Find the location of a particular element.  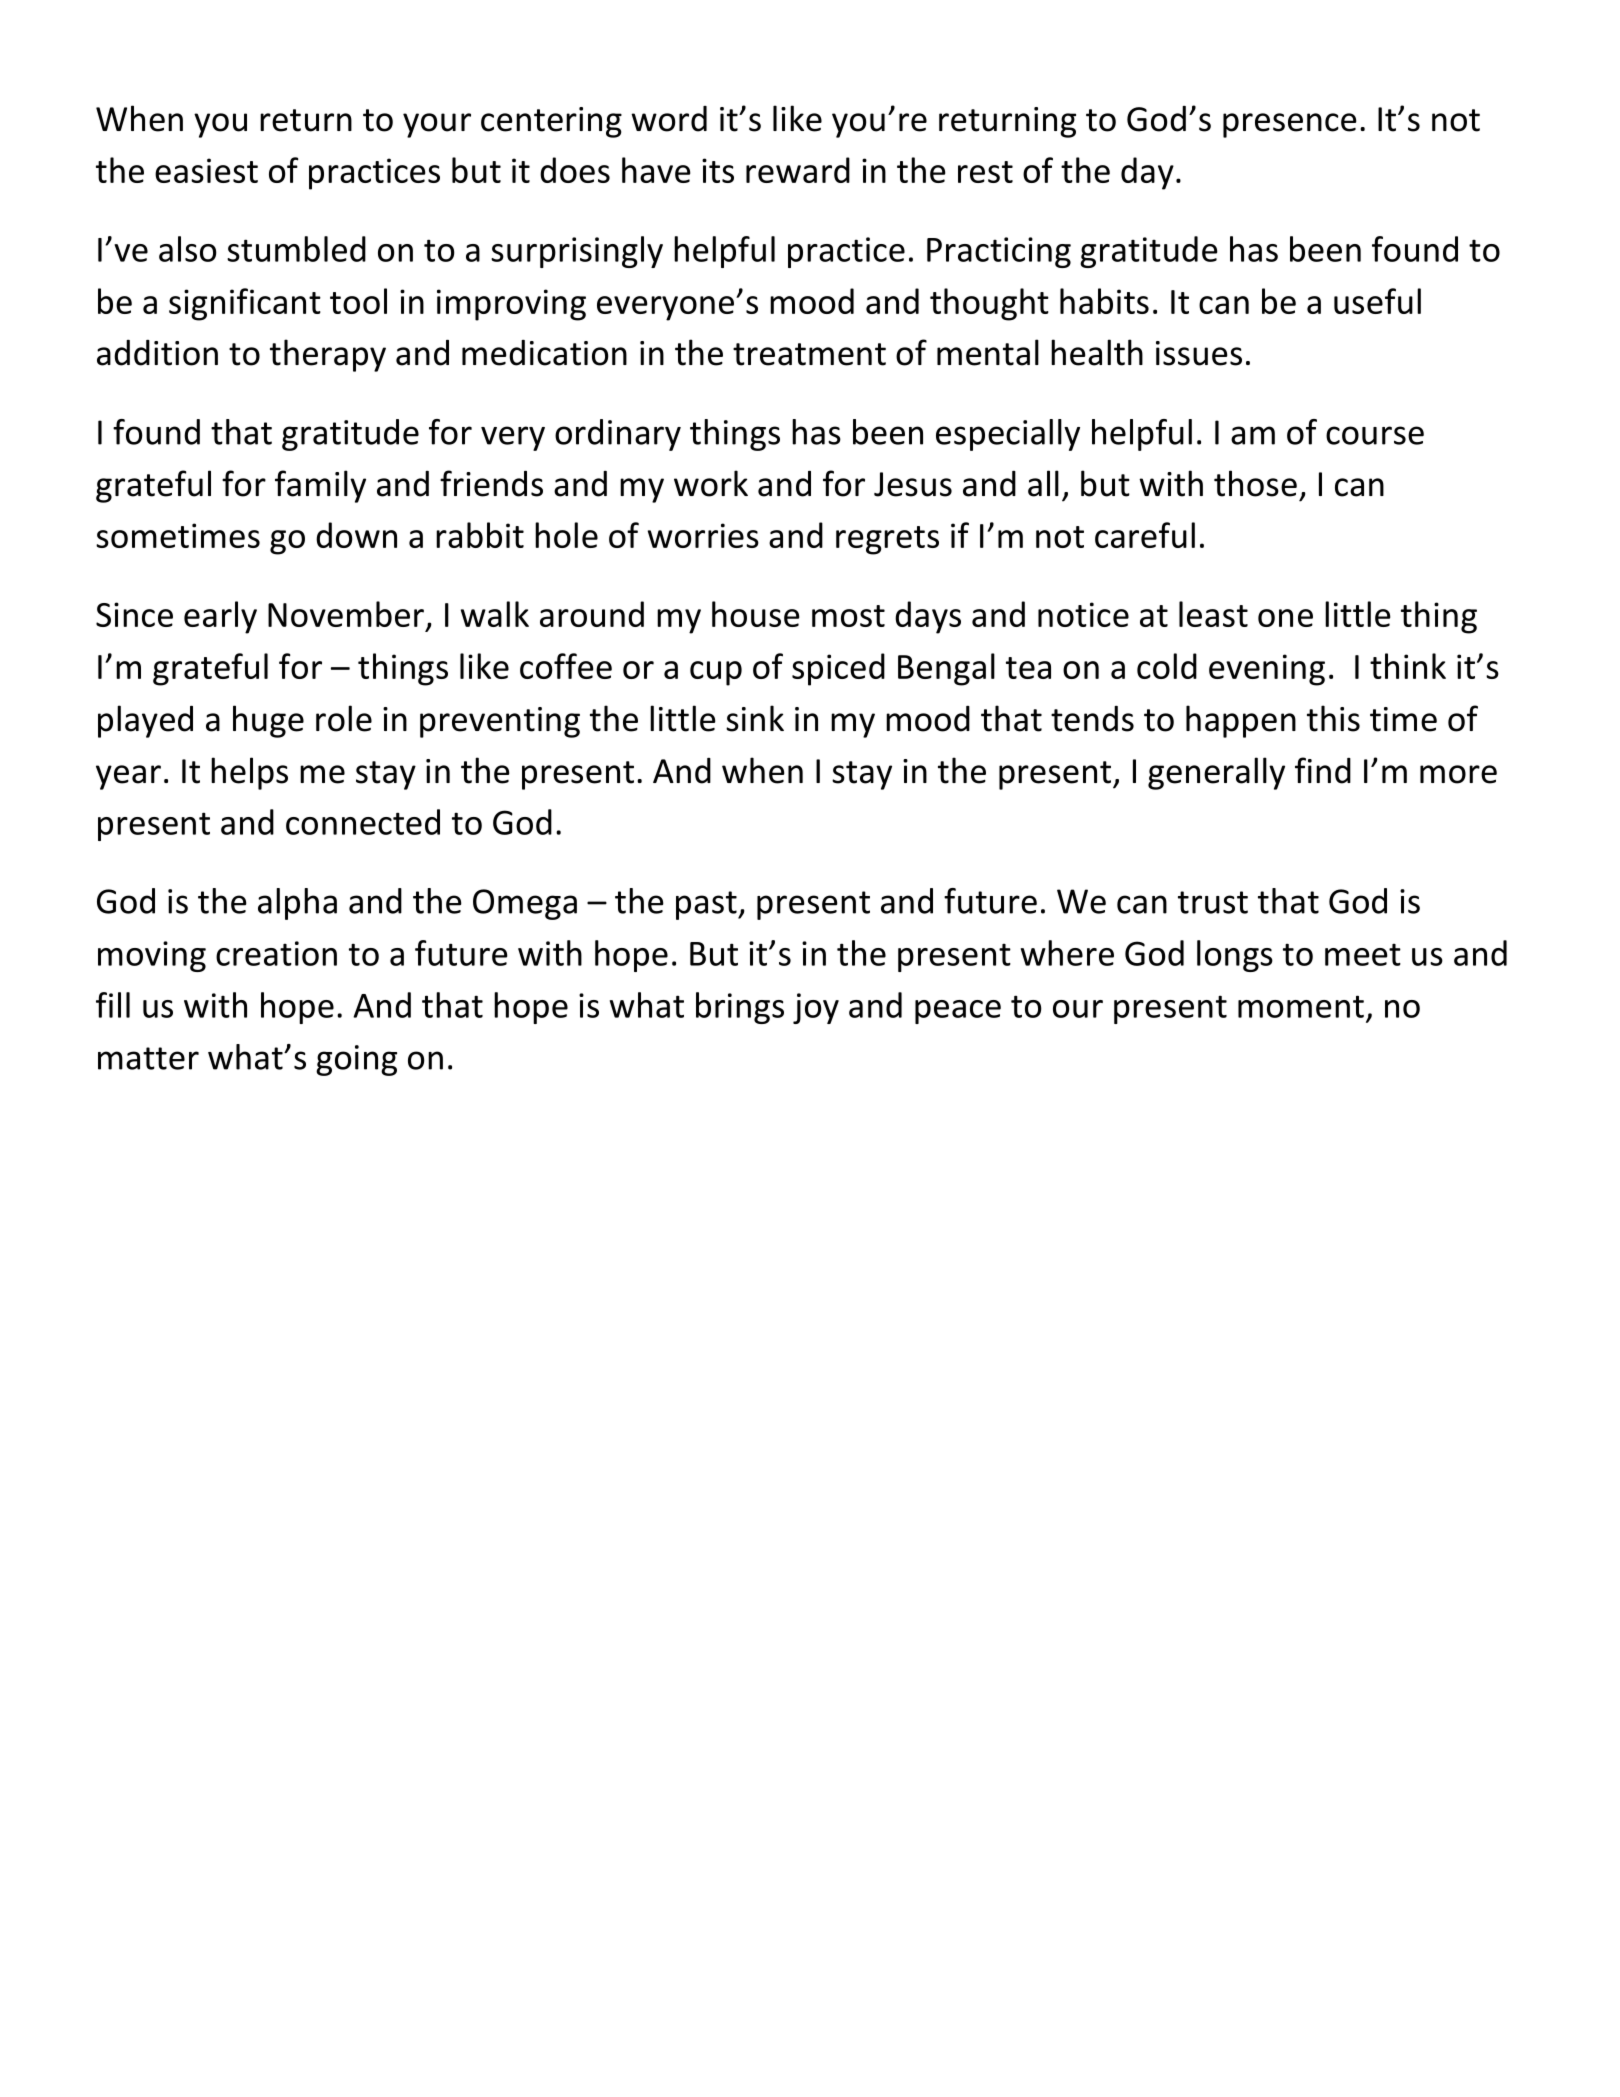

house is located at coordinates (756, 614).
